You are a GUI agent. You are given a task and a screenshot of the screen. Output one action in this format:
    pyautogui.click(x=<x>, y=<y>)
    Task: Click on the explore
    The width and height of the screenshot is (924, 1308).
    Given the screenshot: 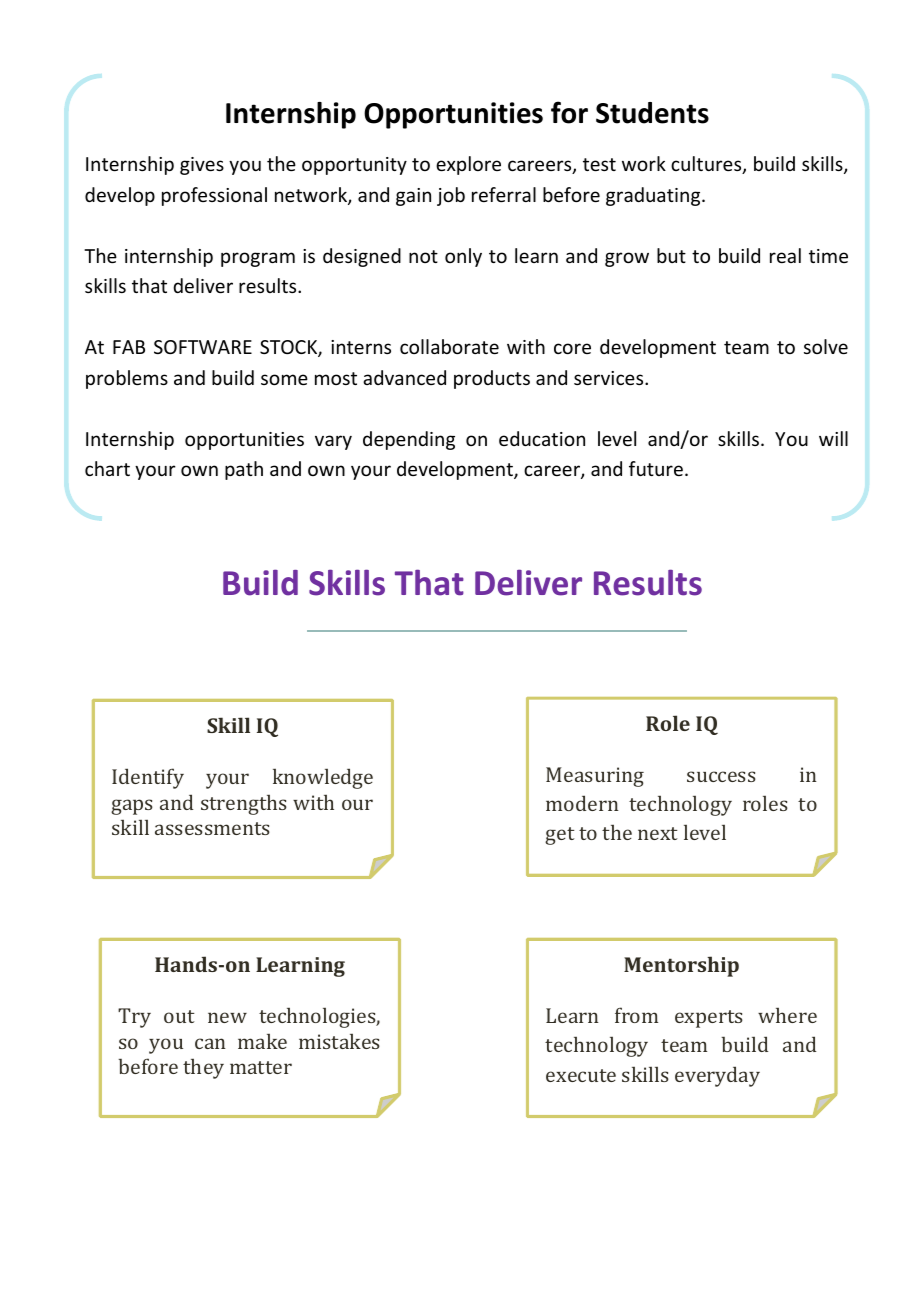 What is the action you would take?
    pyautogui.click(x=468, y=165)
